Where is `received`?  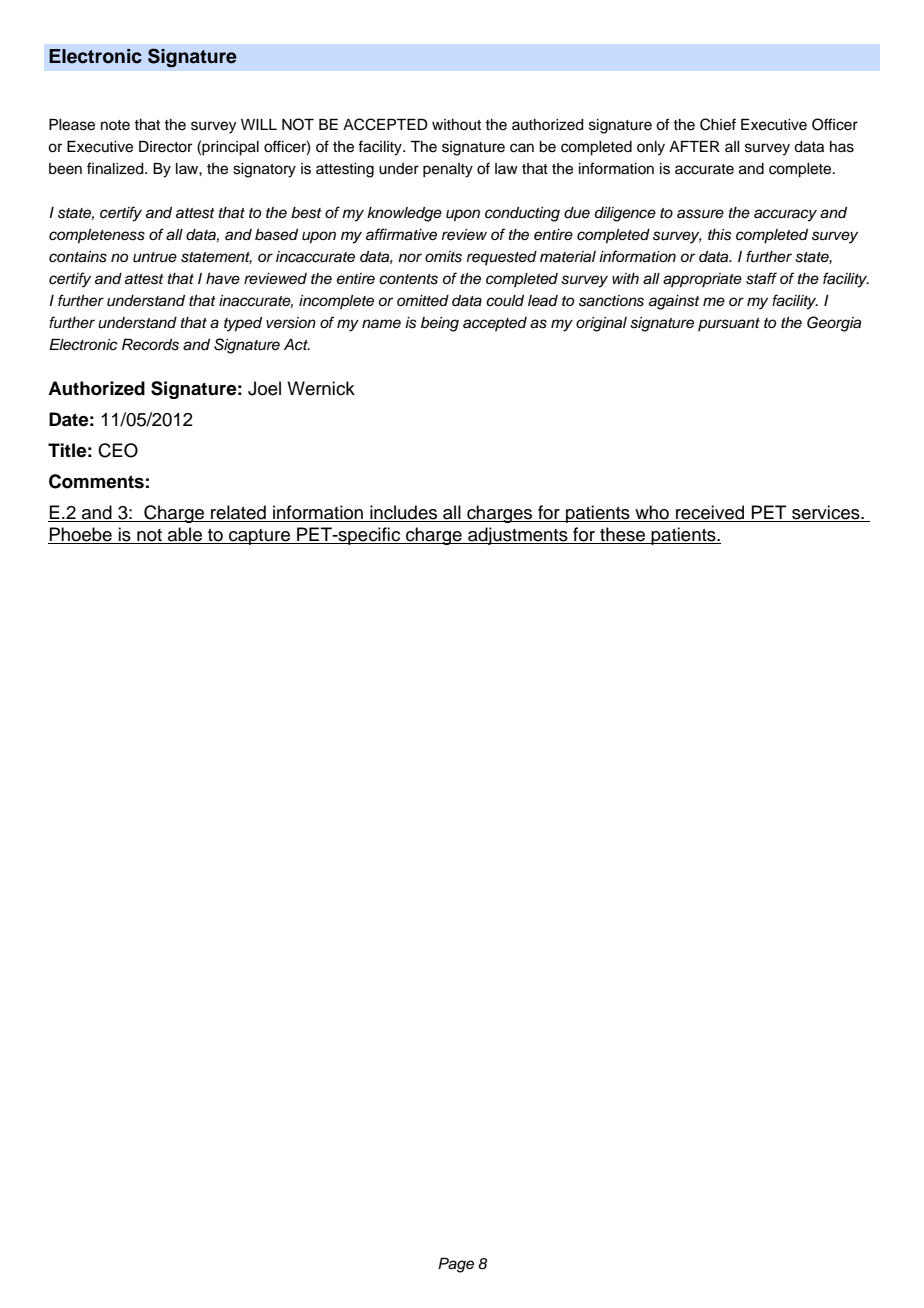 received is located at coordinates (710, 512).
